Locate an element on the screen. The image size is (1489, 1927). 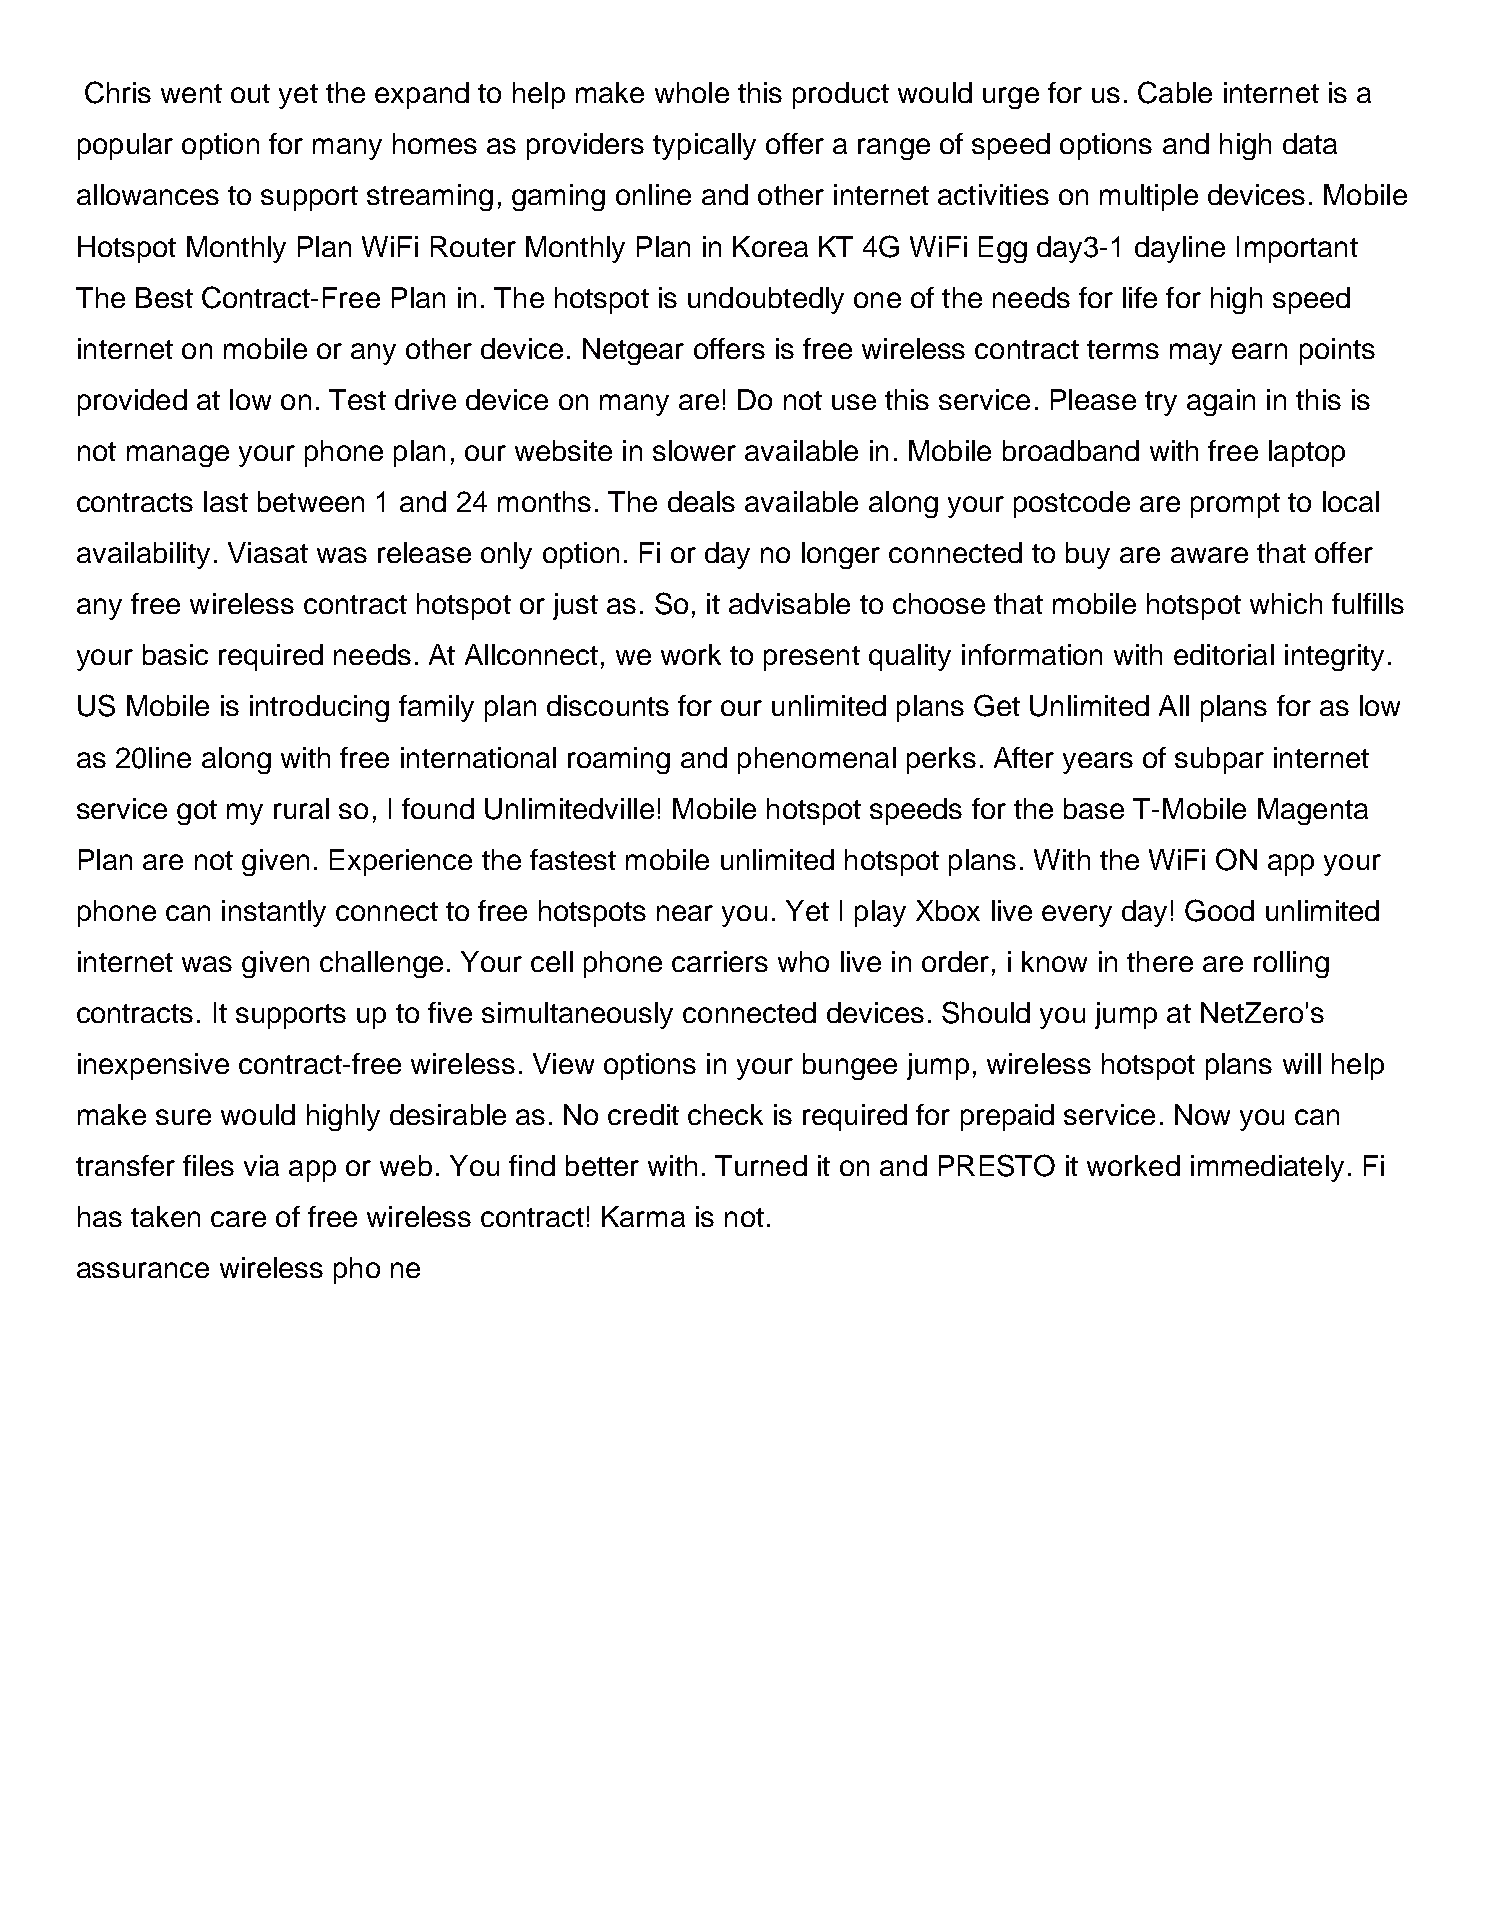
Cable is located at coordinates (1175, 92).
